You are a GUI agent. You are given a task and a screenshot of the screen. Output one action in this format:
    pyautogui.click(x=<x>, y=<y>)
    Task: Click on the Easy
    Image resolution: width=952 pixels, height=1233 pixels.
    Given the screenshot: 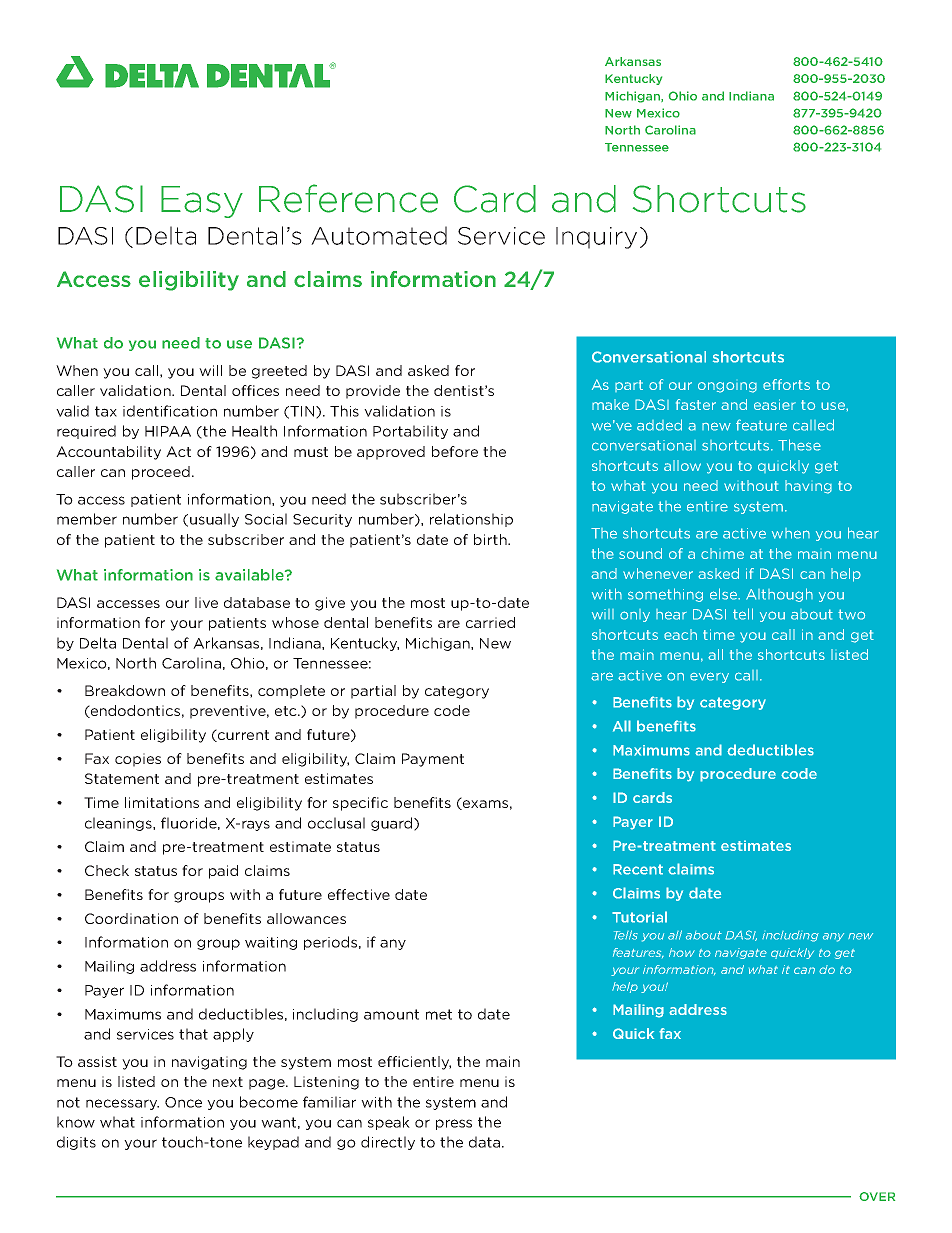 What is the action you would take?
    pyautogui.click(x=202, y=202)
